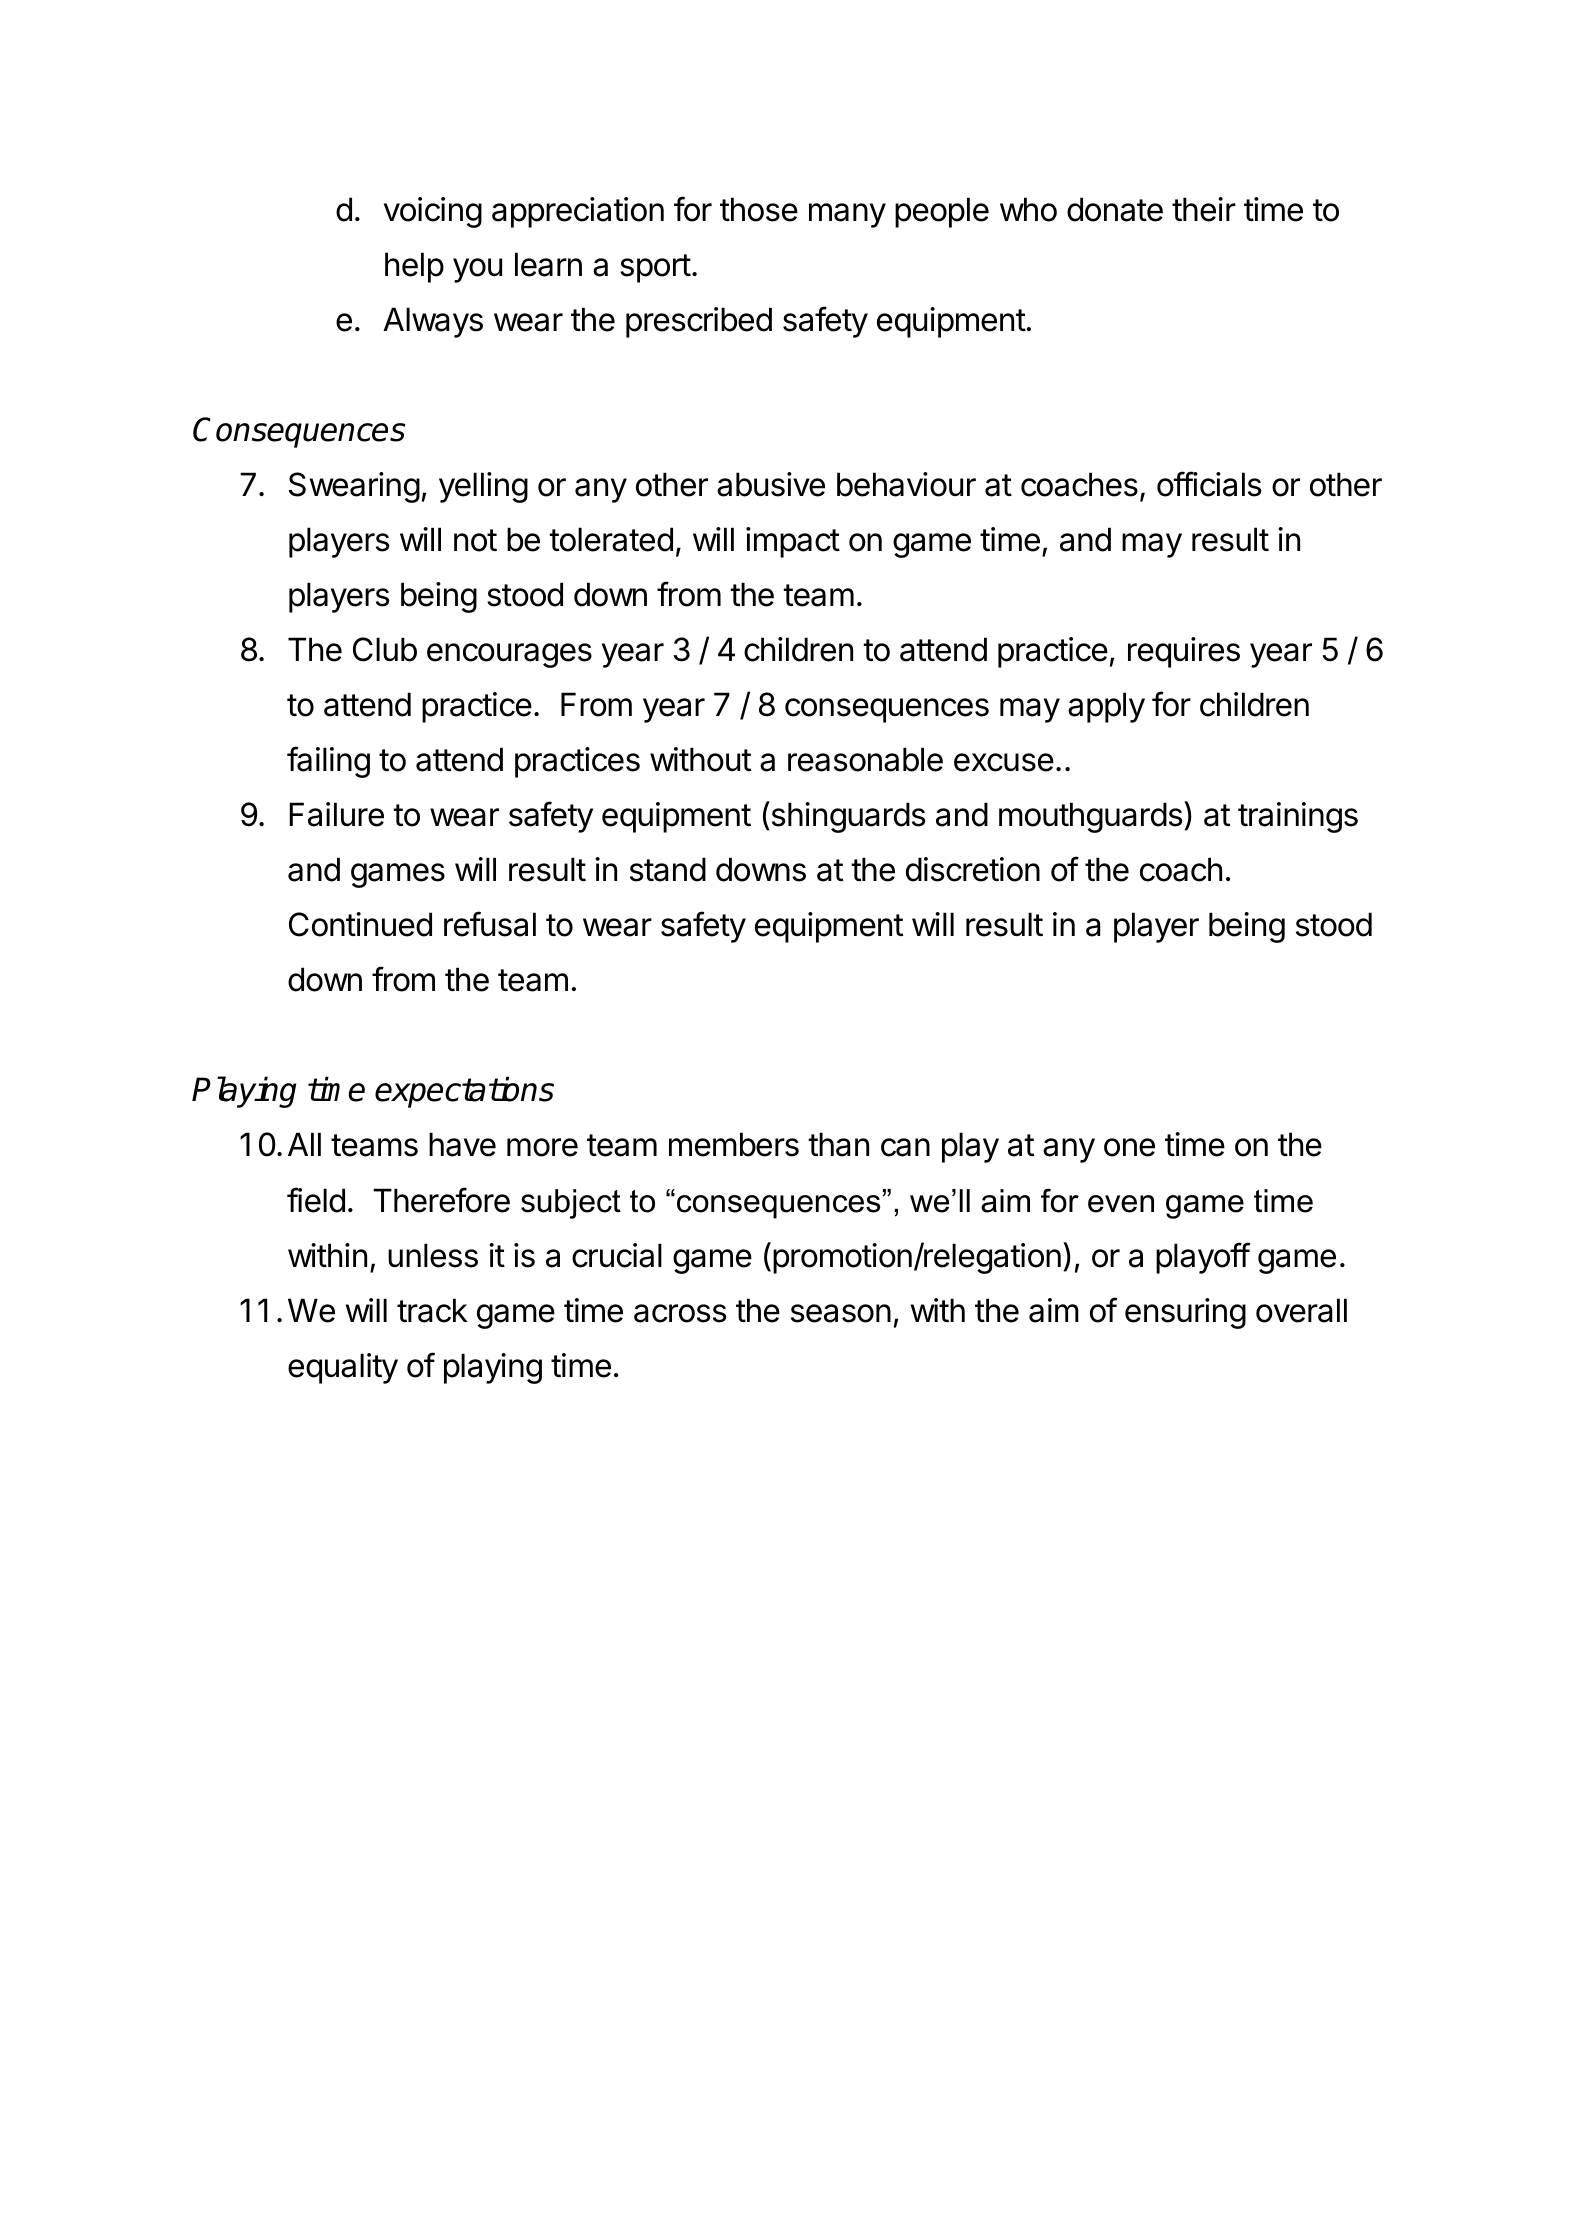  Describe the element at coordinates (1185, 1313) in the screenshot. I see `ensuring` at that location.
